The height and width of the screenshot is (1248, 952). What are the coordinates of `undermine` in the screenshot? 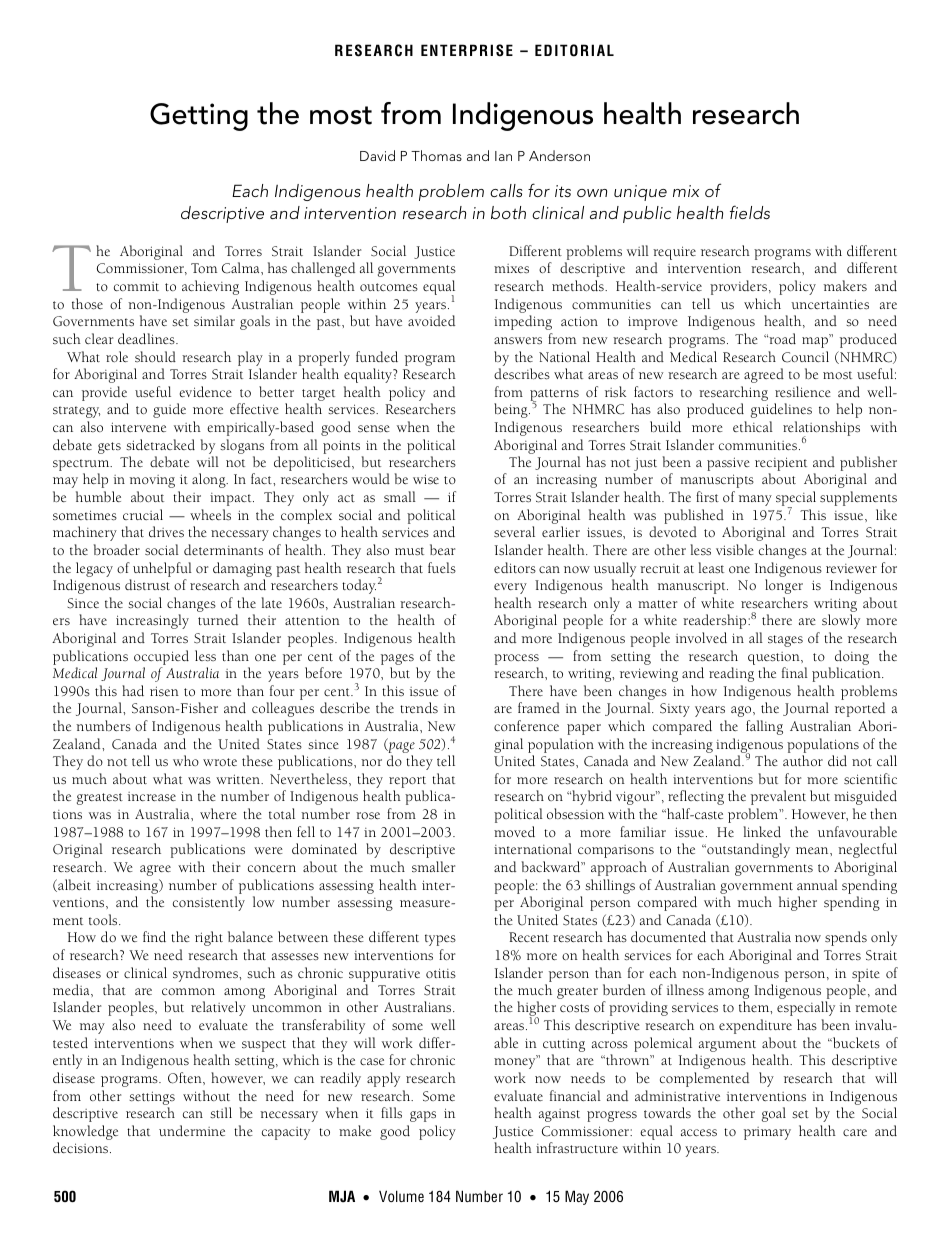 It's located at (192, 1130).
